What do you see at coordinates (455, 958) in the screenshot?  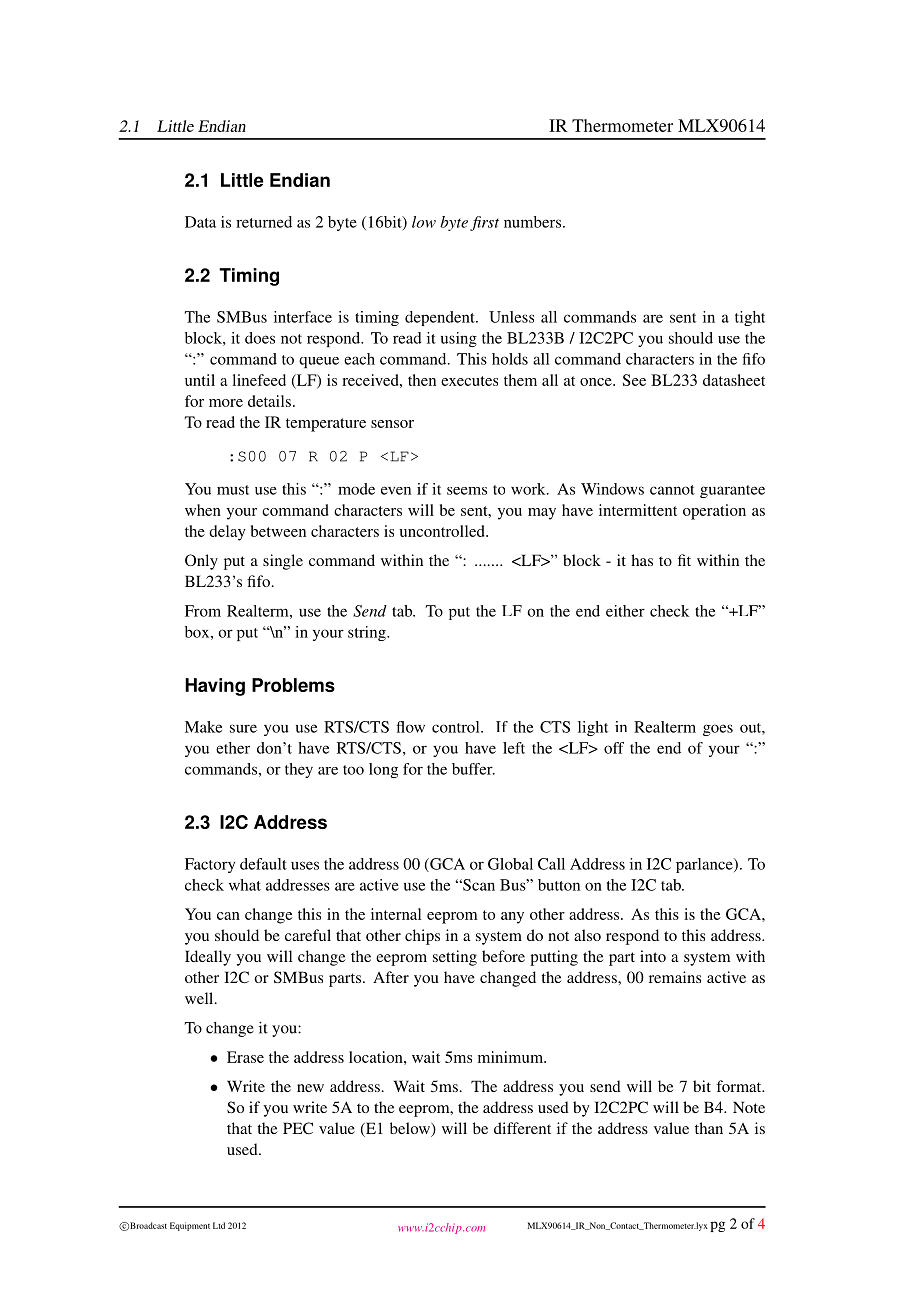 I see `setting` at bounding box center [455, 958].
